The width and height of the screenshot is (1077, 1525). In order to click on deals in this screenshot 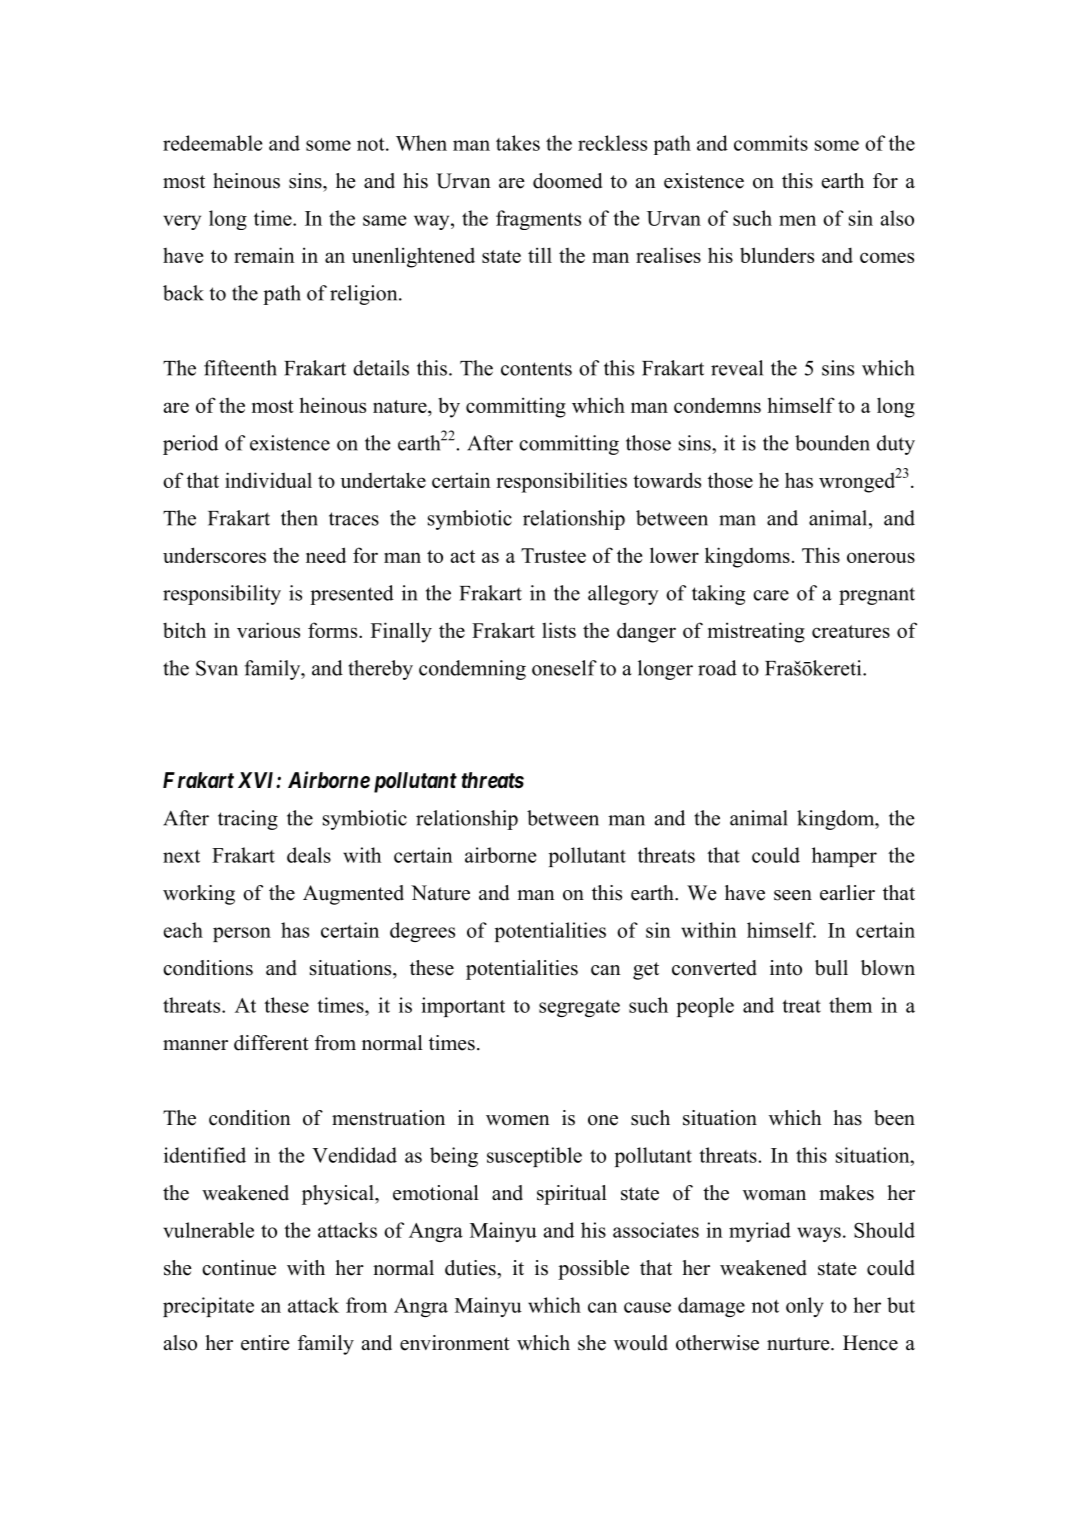, I will do `click(309, 855)`.
